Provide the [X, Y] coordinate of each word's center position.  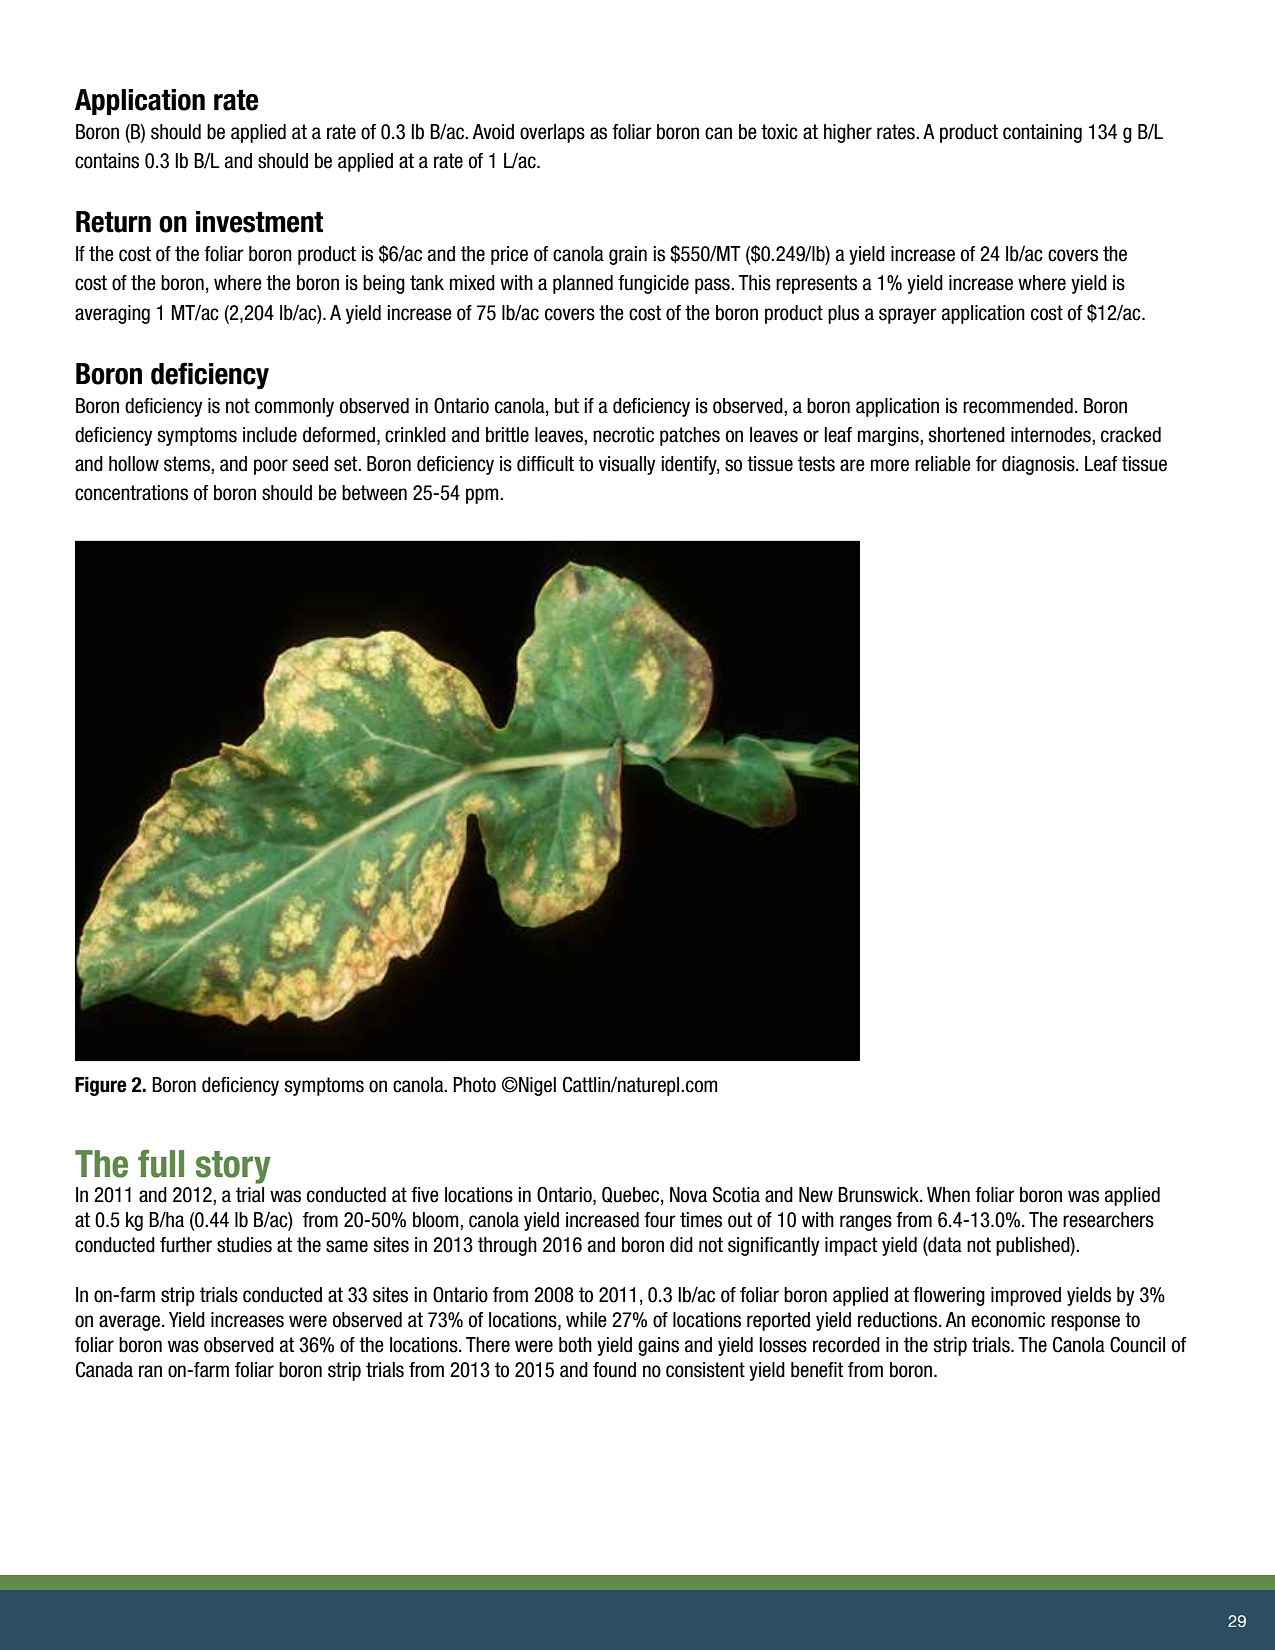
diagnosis [1039, 465]
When [948, 1195]
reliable [943, 464]
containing [1042, 133]
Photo [474, 1085]
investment [259, 222]
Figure [101, 1086]
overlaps [552, 133]
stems [188, 465]
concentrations [131, 493]
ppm [483, 496]
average [129, 1323]
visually [627, 465]
